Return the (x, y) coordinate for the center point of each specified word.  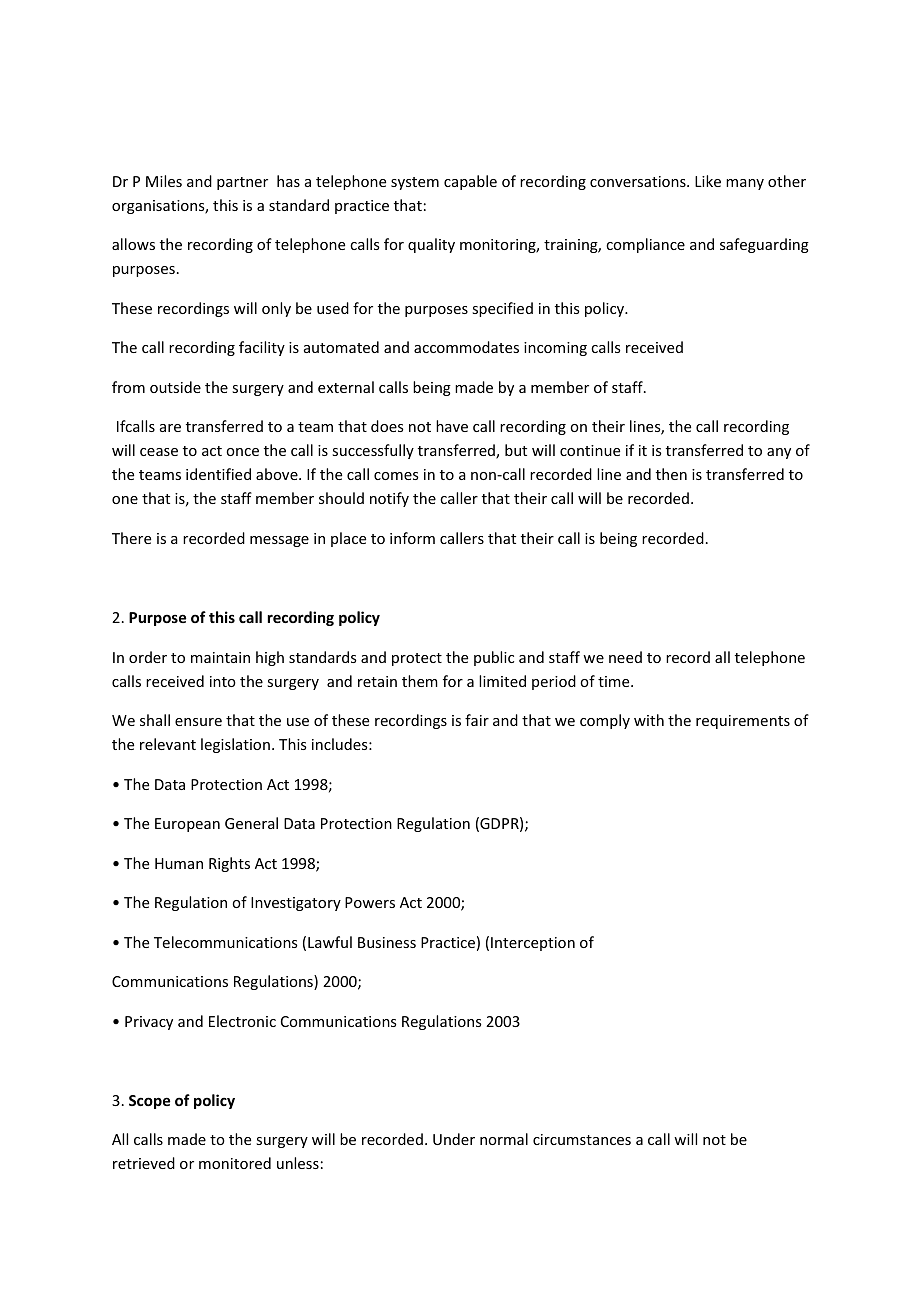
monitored (235, 1163)
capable (470, 182)
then (671, 474)
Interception (533, 944)
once (242, 452)
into (223, 681)
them (420, 681)
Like (708, 181)
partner (242, 183)
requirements (743, 722)
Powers (370, 902)
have (452, 426)
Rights (229, 864)
